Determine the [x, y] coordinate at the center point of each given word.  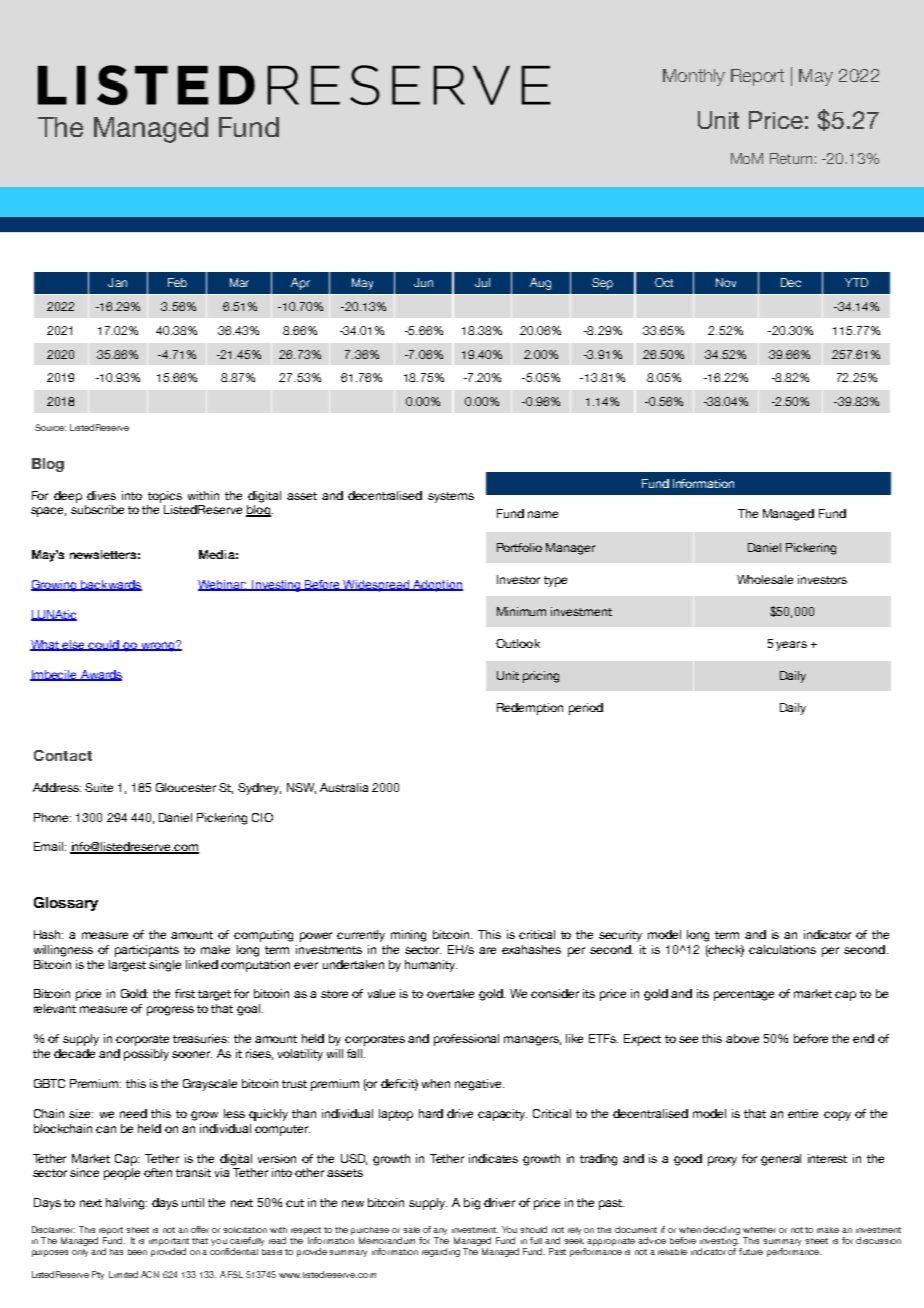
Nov [726, 282]
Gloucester [186, 787]
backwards [110, 585]
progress [170, 1011]
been [137, 1252]
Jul [482, 282]
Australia [344, 787]
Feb [177, 282]
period [586, 709]
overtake [450, 993]
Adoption [437, 586]
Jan [117, 282]
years [791, 646]
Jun [423, 282]
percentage [744, 995]
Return [791, 158]
